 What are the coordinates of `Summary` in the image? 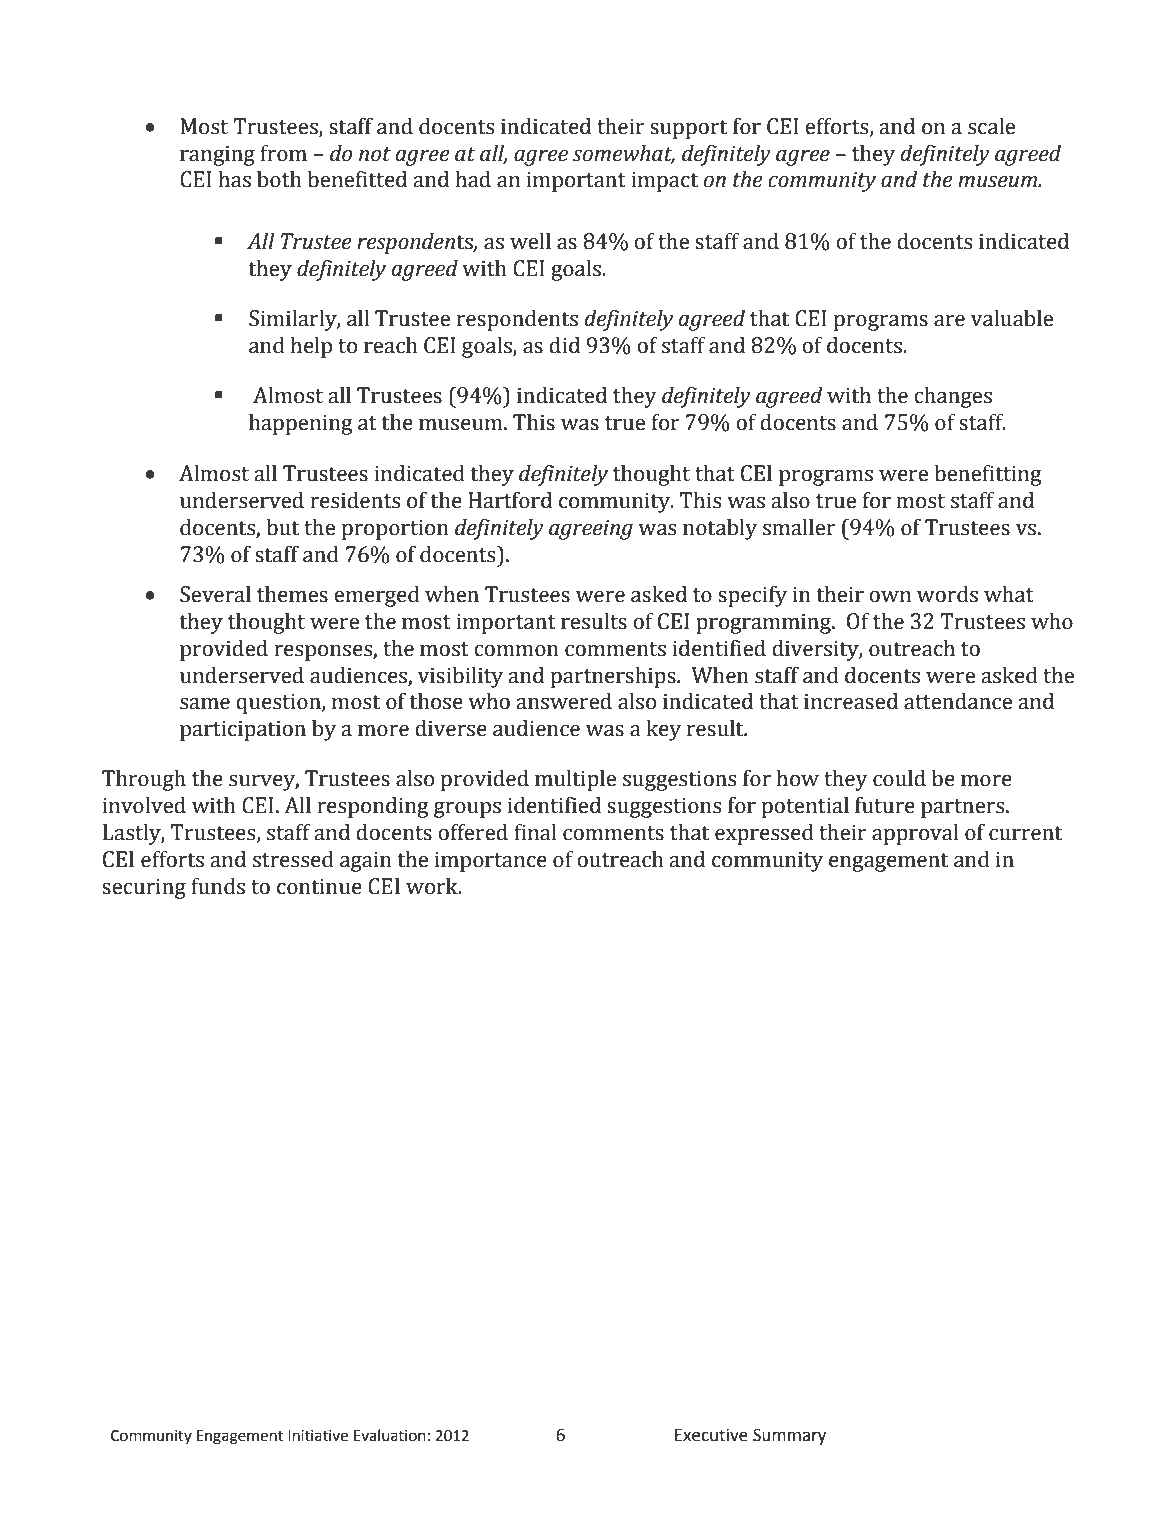 It's located at (789, 1436).
